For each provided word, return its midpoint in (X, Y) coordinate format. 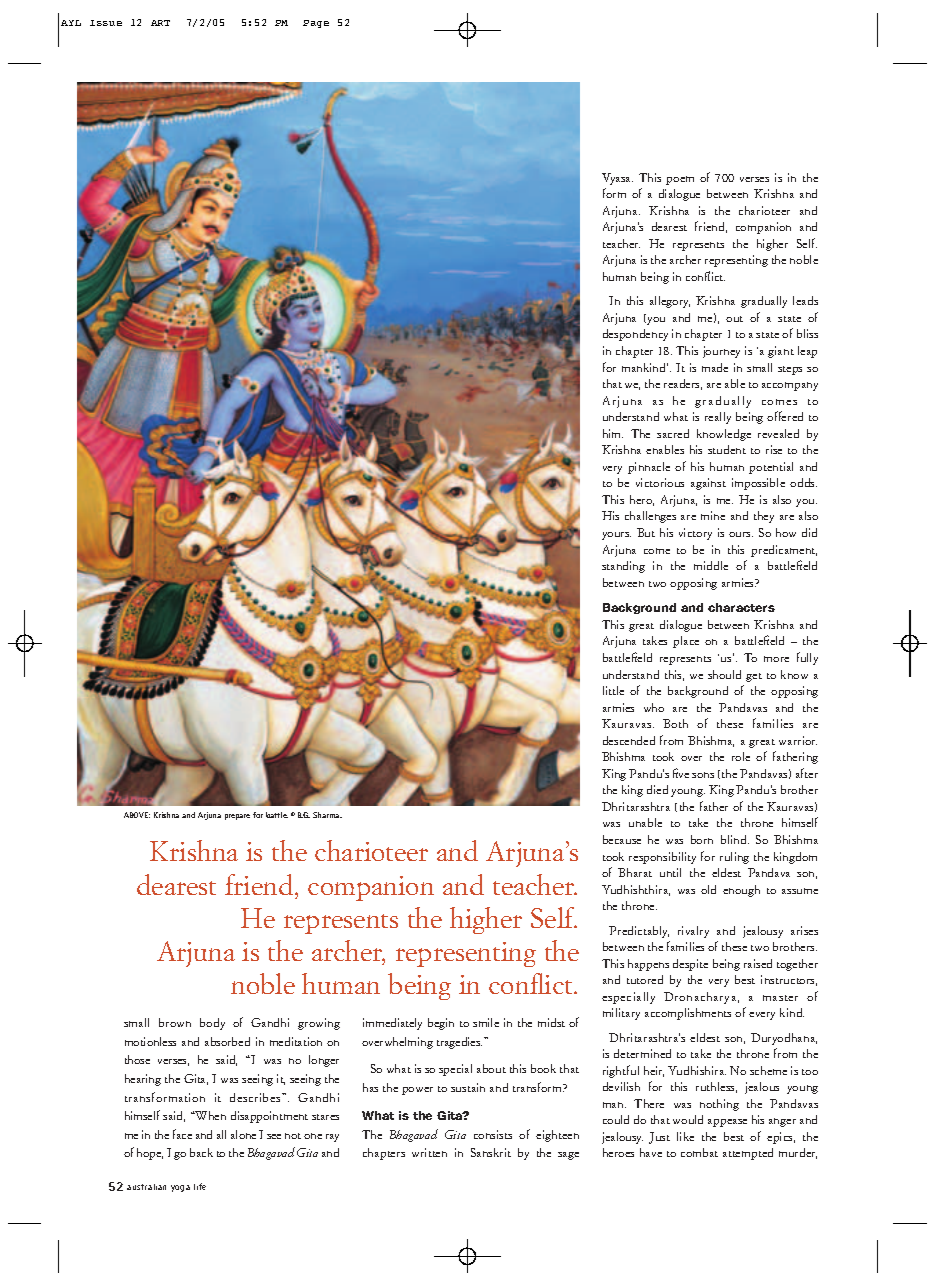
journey (721, 352)
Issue (106, 23)
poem (680, 180)
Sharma (327, 815)
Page (316, 24)
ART (160, 23)
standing (623, 567)
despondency (635, 335)
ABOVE (137, 815)
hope (150, 1154)
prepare (237, 817)
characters (741, 607)
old (708, 889)
